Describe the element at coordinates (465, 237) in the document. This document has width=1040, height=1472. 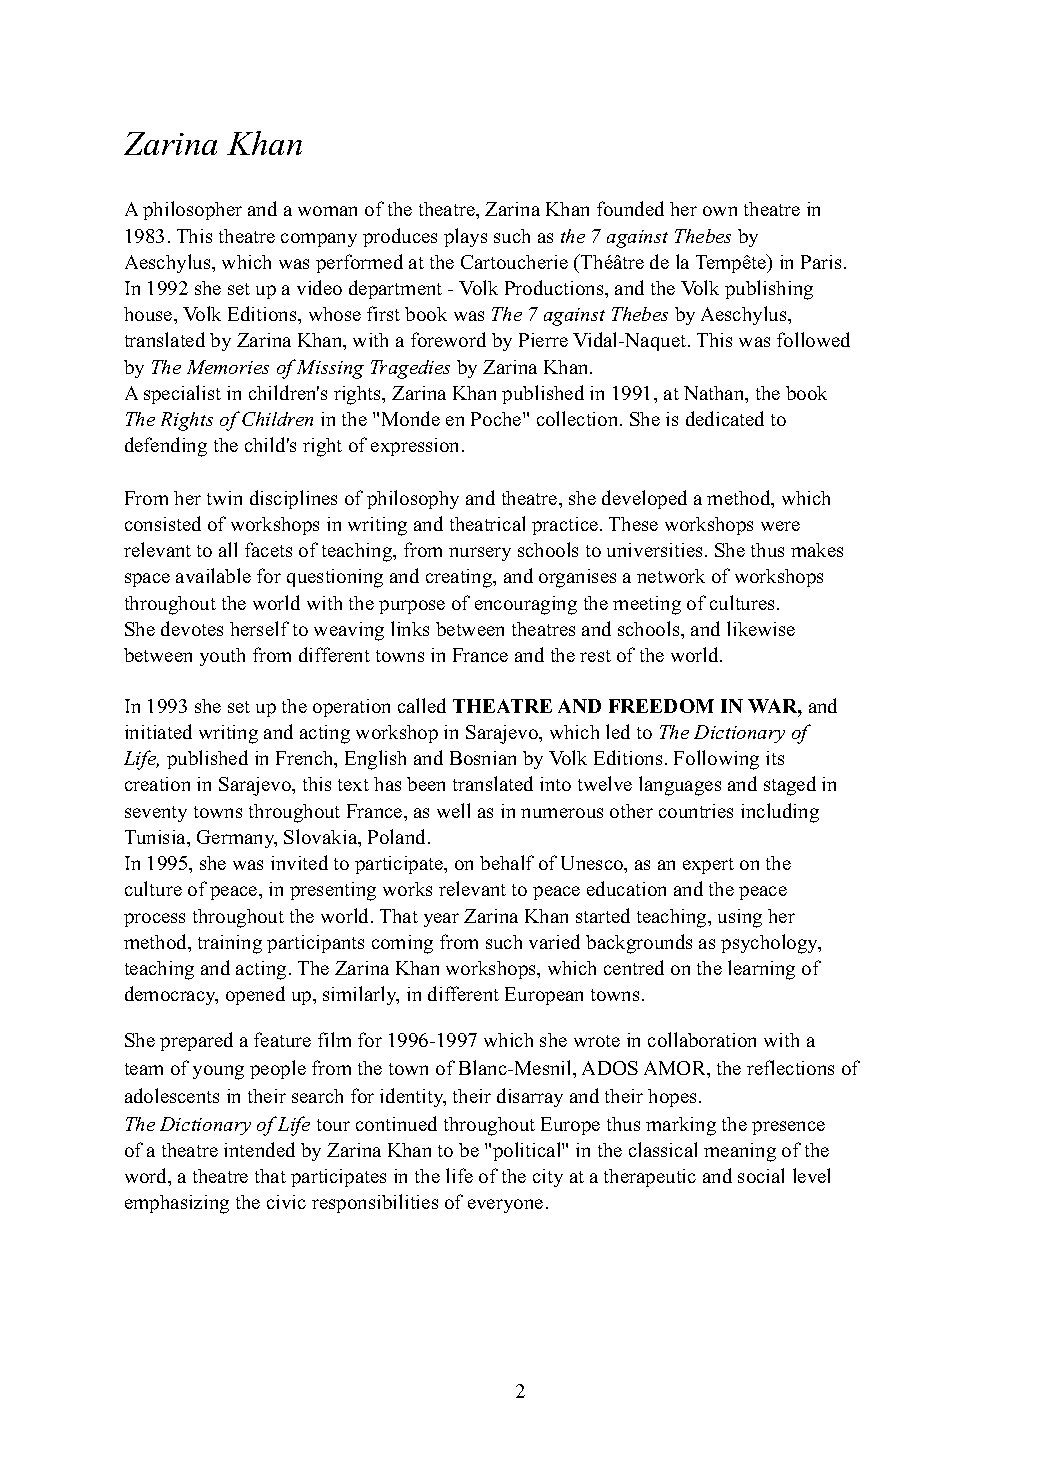
I see `plays` at that location.
